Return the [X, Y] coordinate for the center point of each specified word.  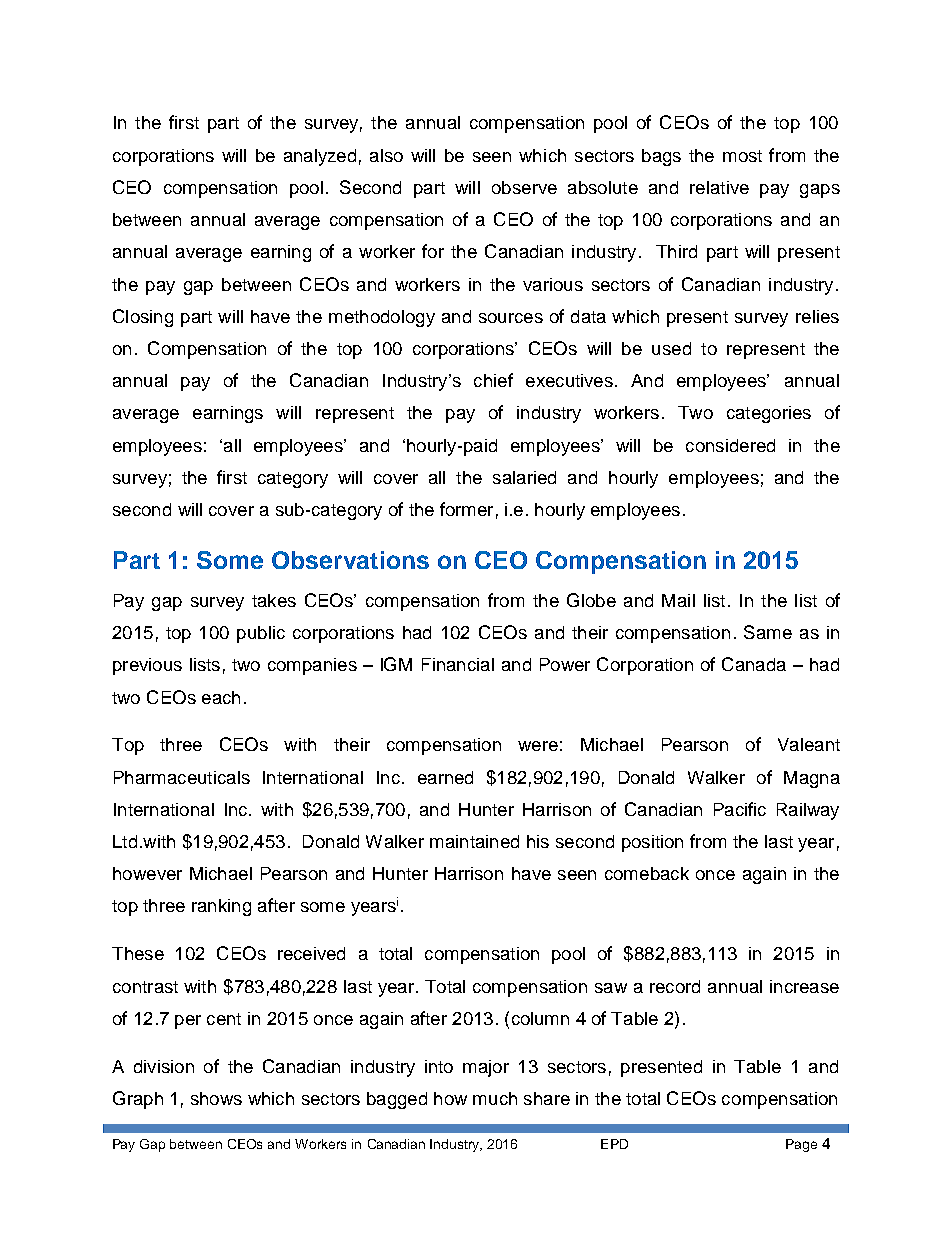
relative [719, 187]
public [261, 634]
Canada [754, 664]
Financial [458, 664]
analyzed [320, 157]
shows [216, 1098]
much [495, 1098]
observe [524, 187]
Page [801, 1145]
